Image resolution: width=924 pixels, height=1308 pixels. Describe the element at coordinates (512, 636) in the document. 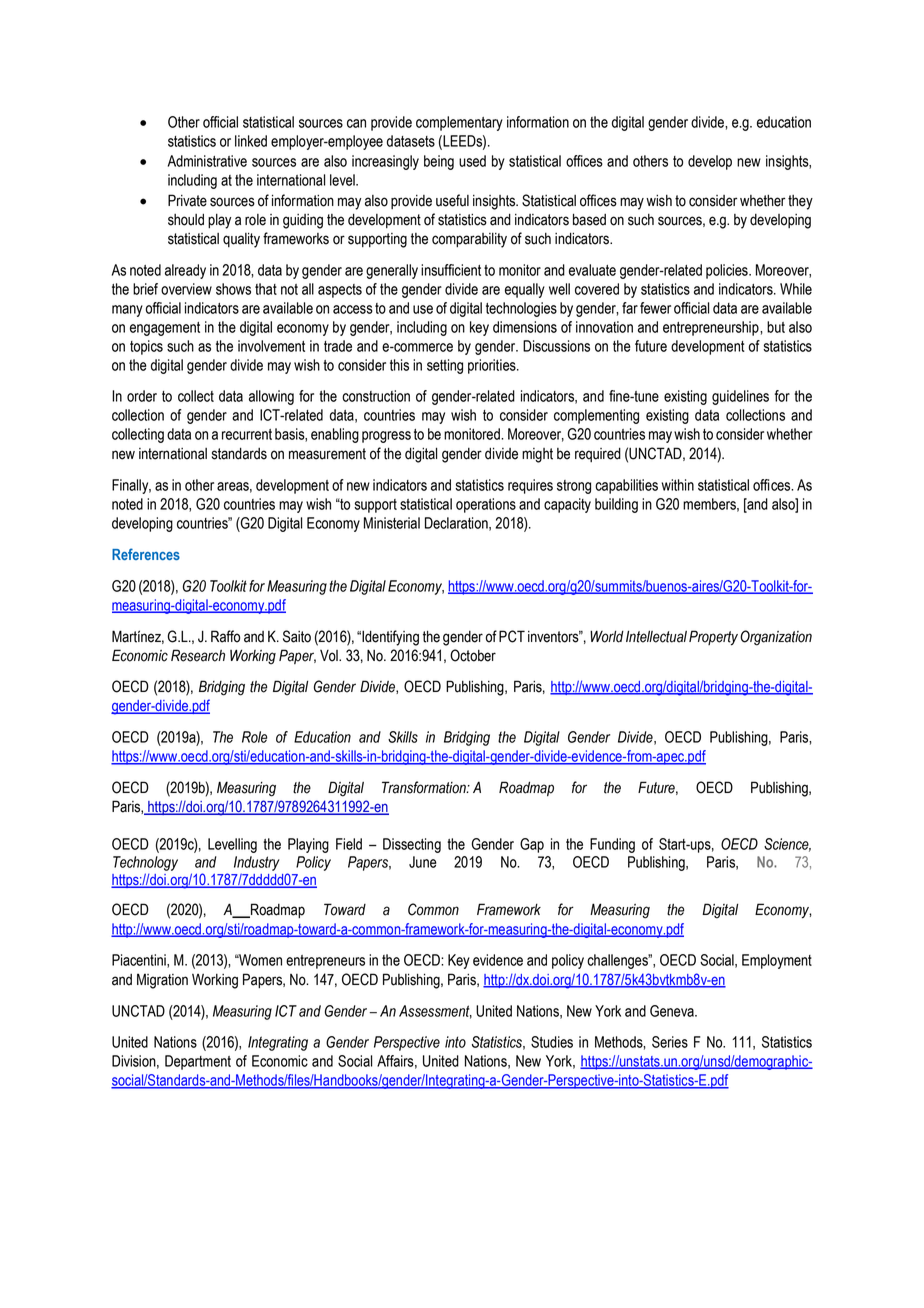

I see `PCT` at that location.
